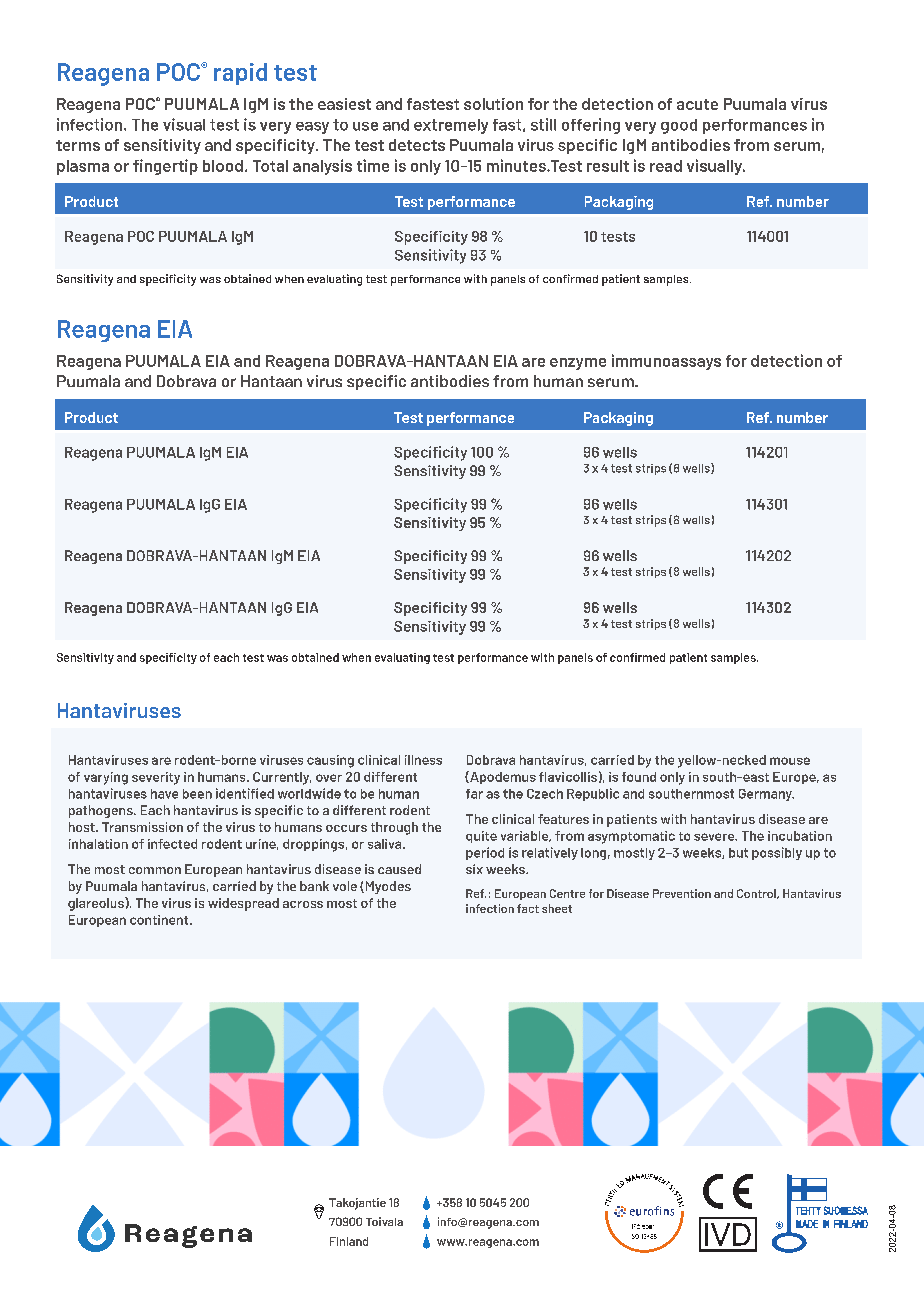 Image resolution: width=924 pixels, height=1308 pixels. Describe the element at coordinates (451, 126) in the page. I see `extremely` at that location.
